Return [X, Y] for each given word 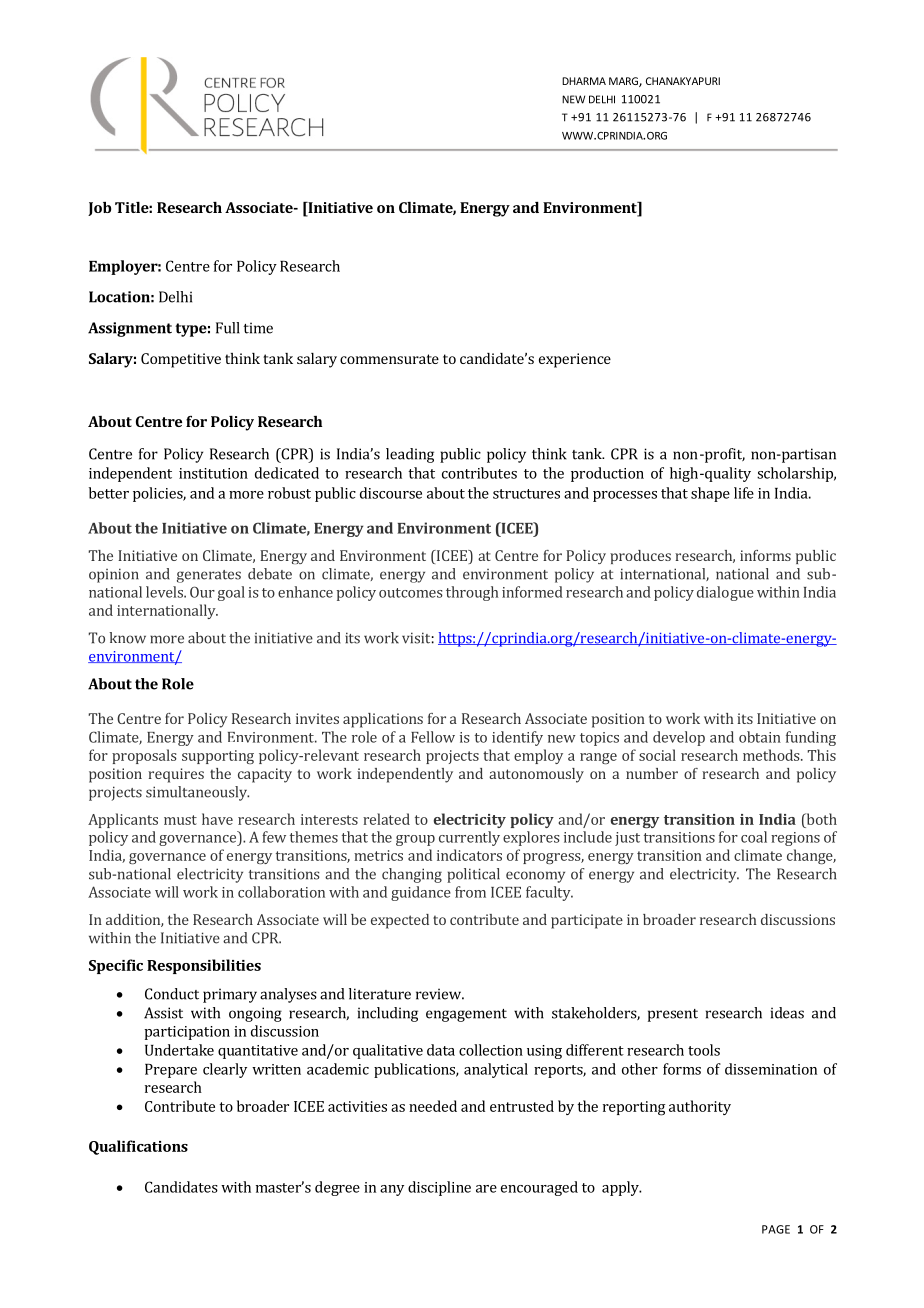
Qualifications [138, 1147]
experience [575, 360]
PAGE [776, 1229]
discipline [439, 1188]
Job [99, 209]
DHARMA [584, 81]
